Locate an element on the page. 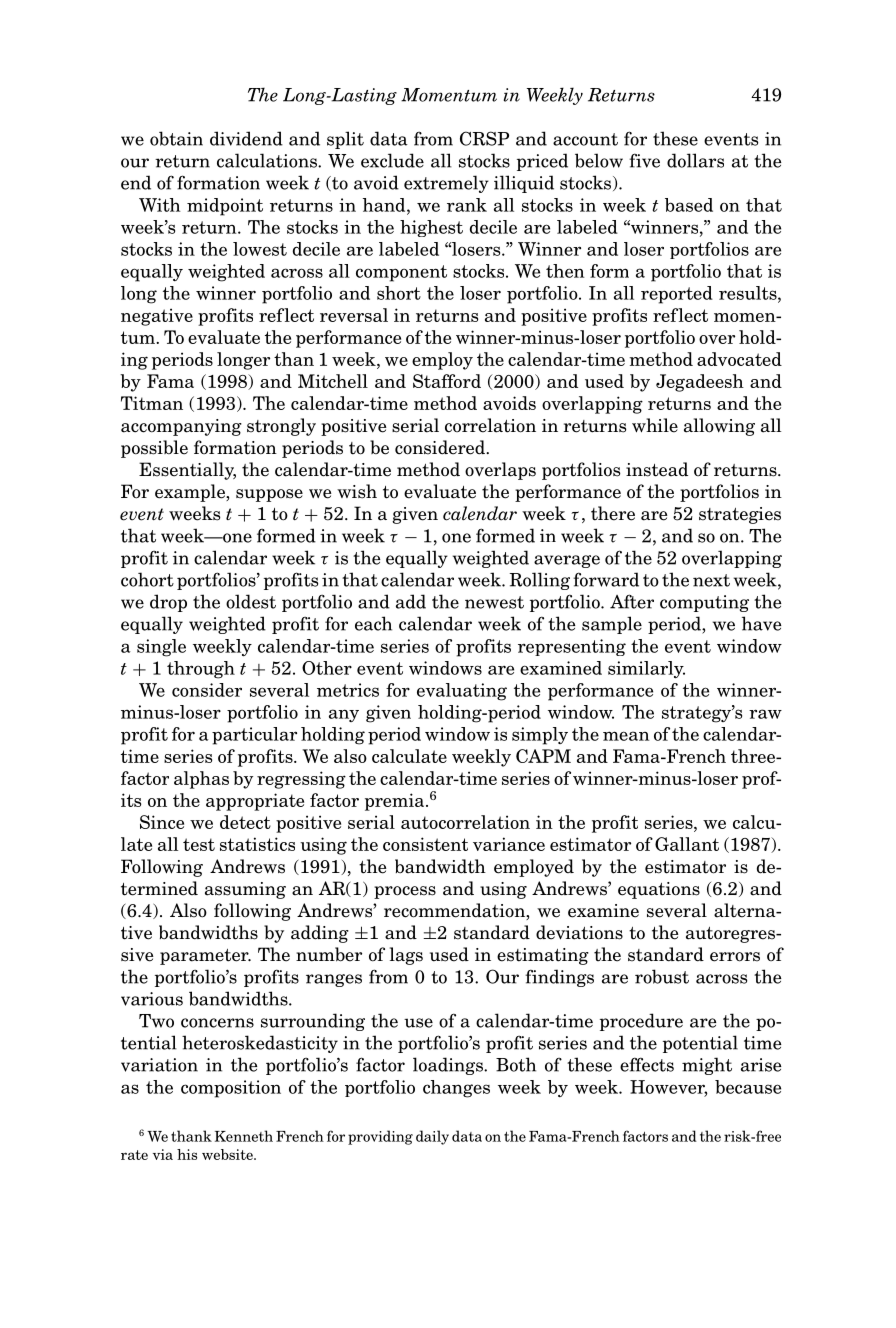 This image has height=1328, width=896. Kenneth is located at coordinates (244, 1136).
